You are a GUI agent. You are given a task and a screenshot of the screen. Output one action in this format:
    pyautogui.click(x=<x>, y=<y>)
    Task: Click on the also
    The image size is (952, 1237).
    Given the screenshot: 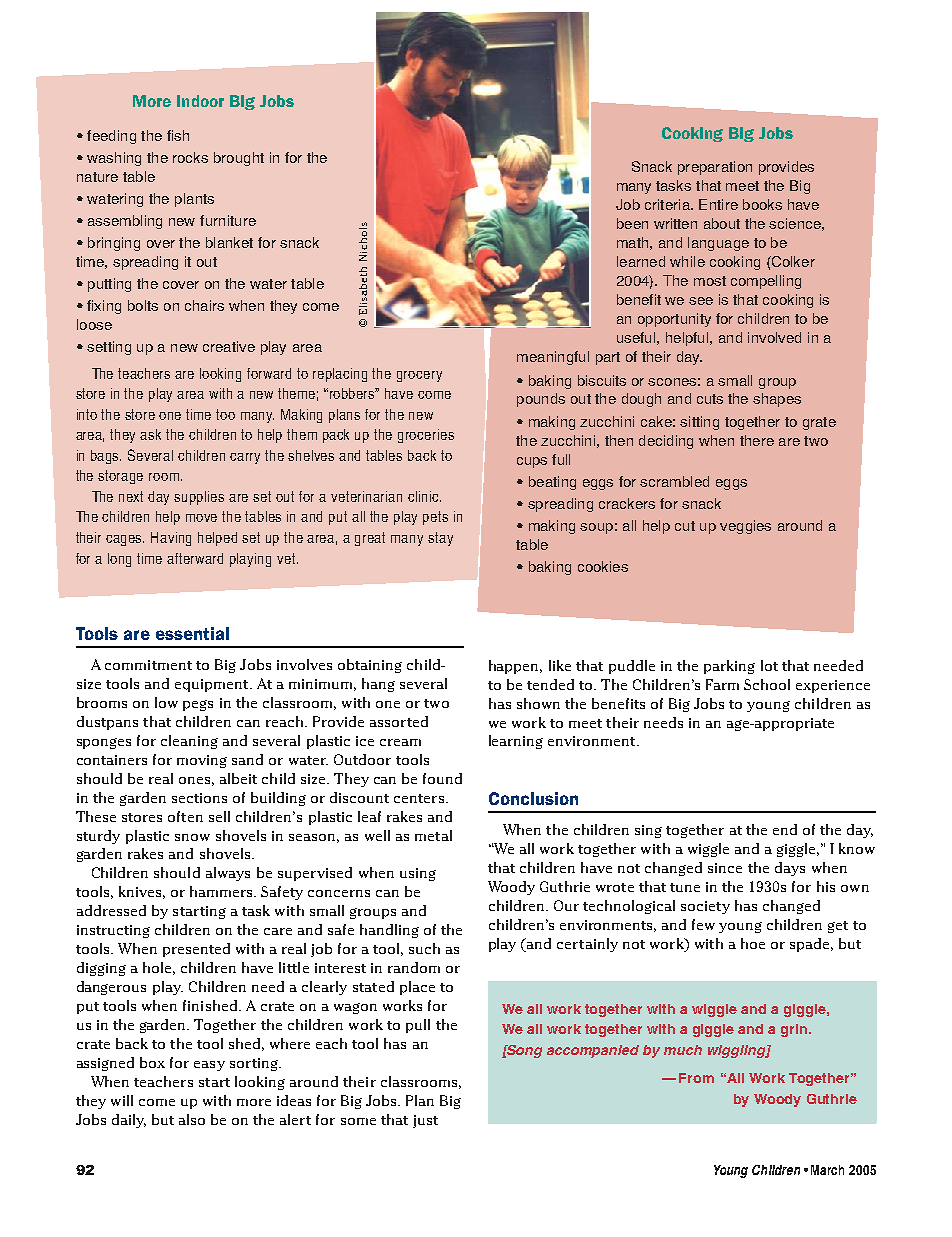 What is the action you would take?
    pyautogui.click(x=192, y=1119)
